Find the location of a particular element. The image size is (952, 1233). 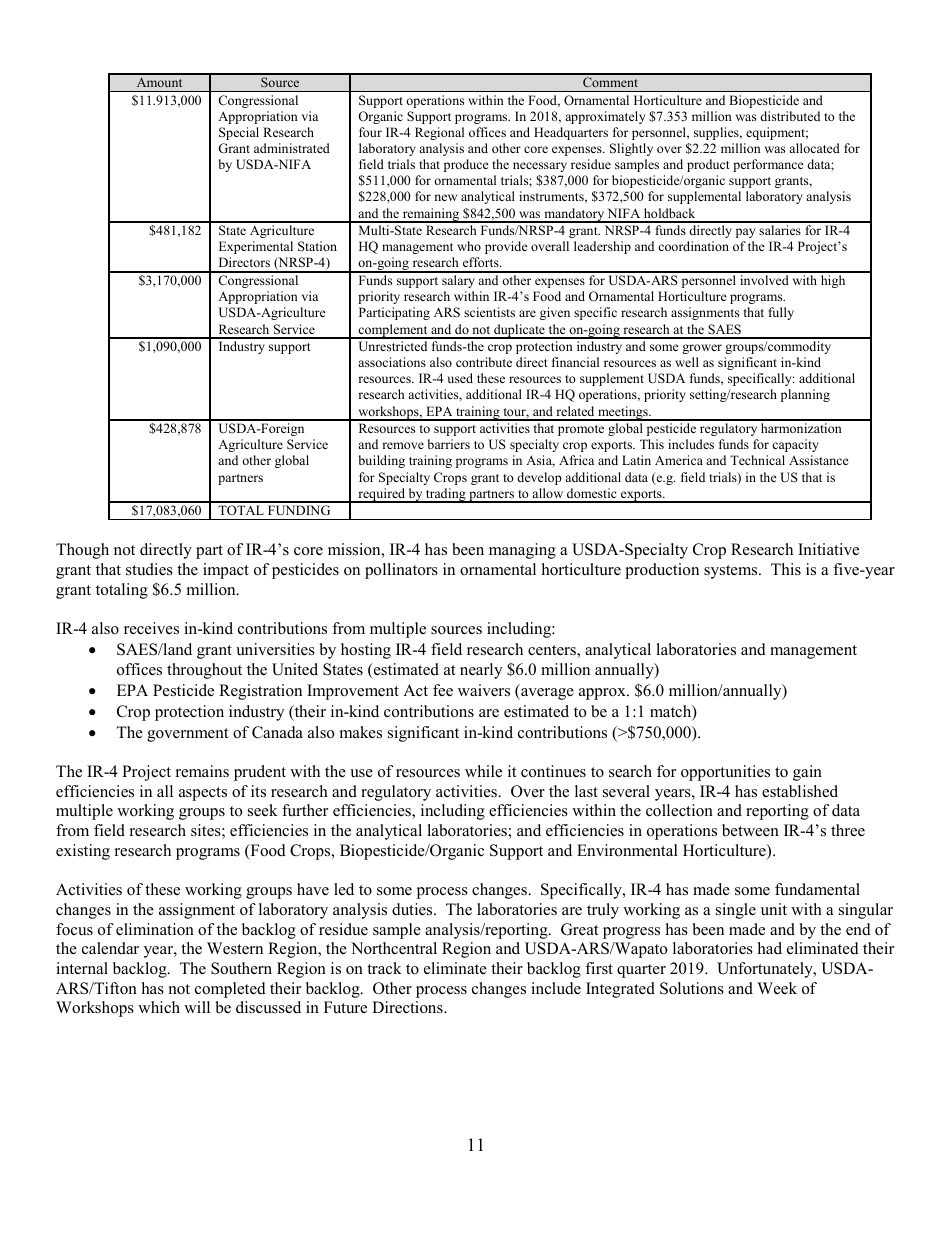

waivers is located at coordinates (484, 690).
